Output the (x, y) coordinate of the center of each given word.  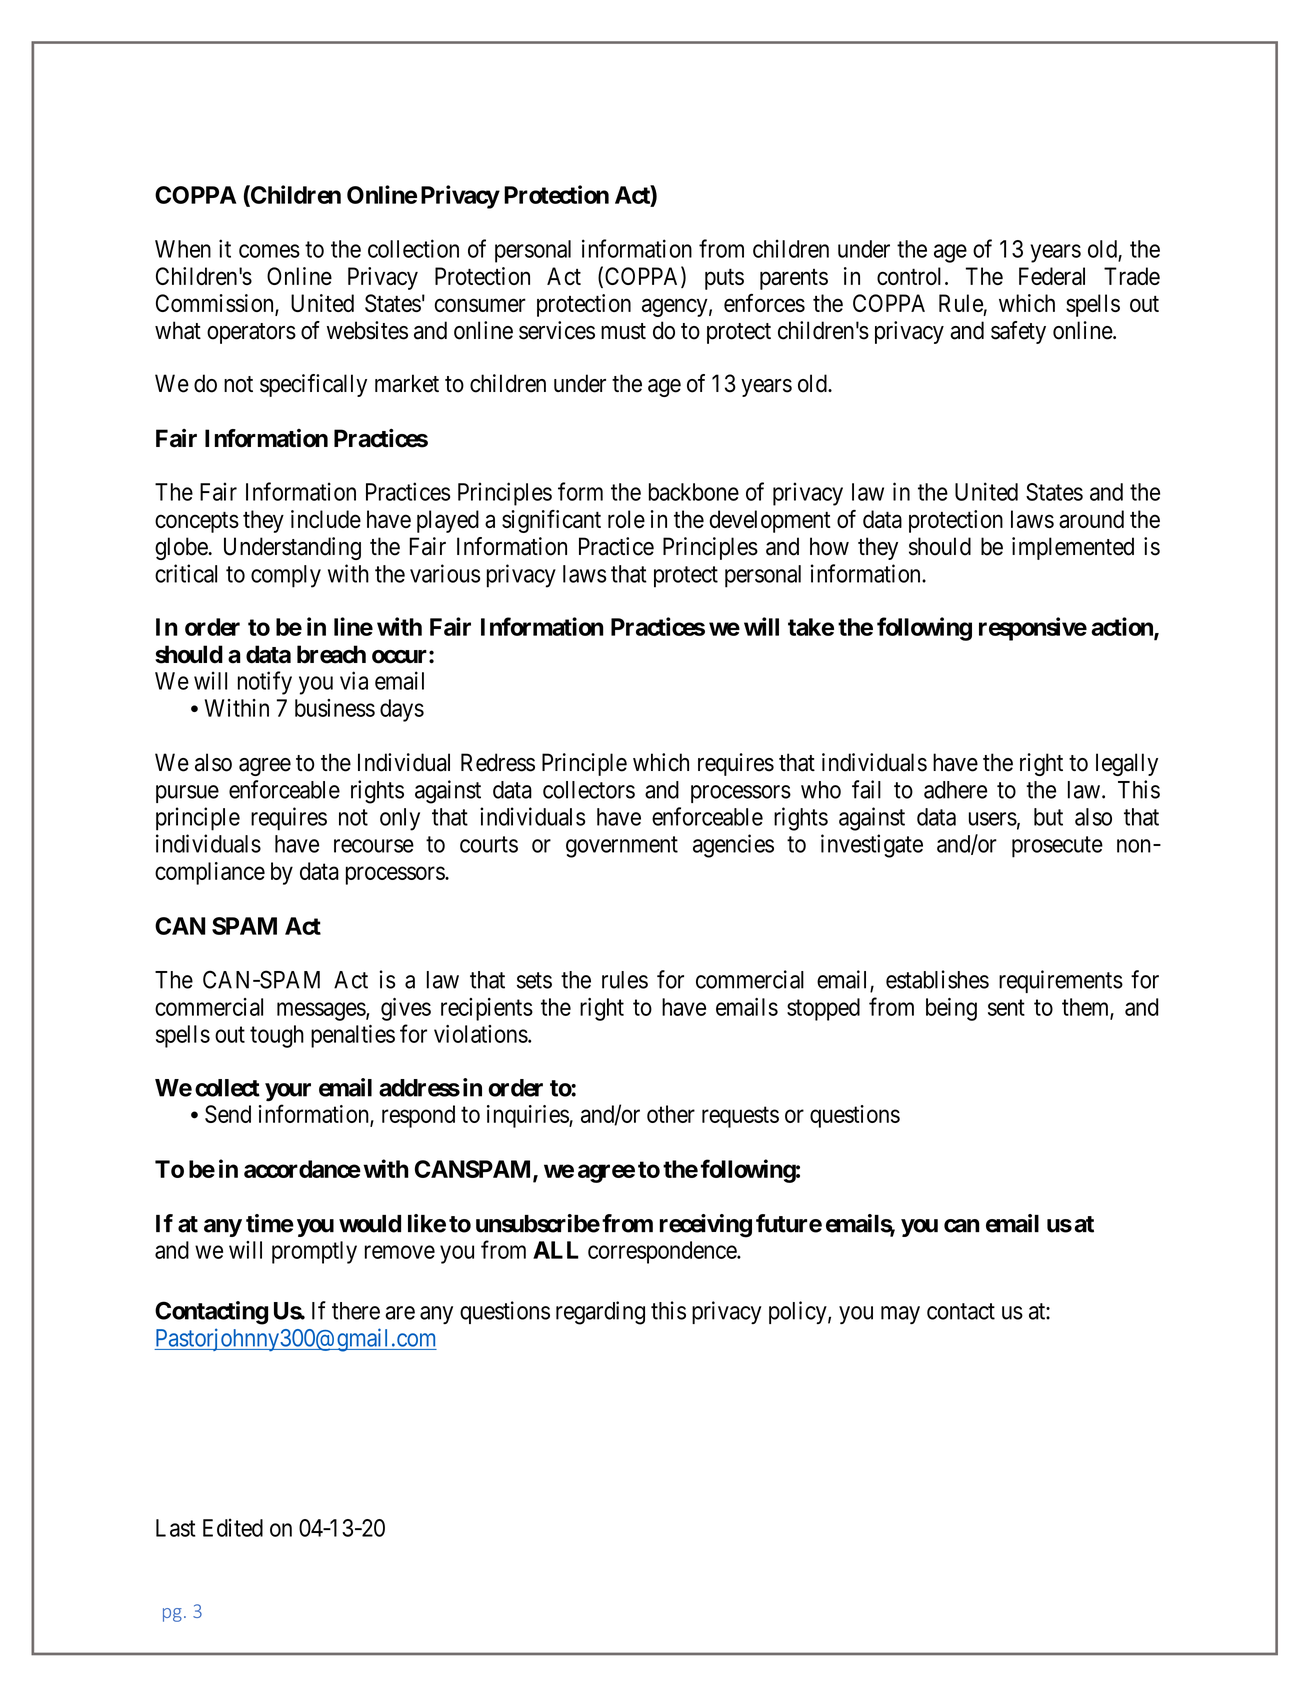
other (671, 1114)
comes (269, 251)
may (900, 1315)
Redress (498, 762)
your (288, 1092)
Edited (233, 1527)
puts (724, 279)
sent (1006, 1007)
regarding (600, 1313)
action (1123, 627)
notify (265, 683)
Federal (1052, 276)
